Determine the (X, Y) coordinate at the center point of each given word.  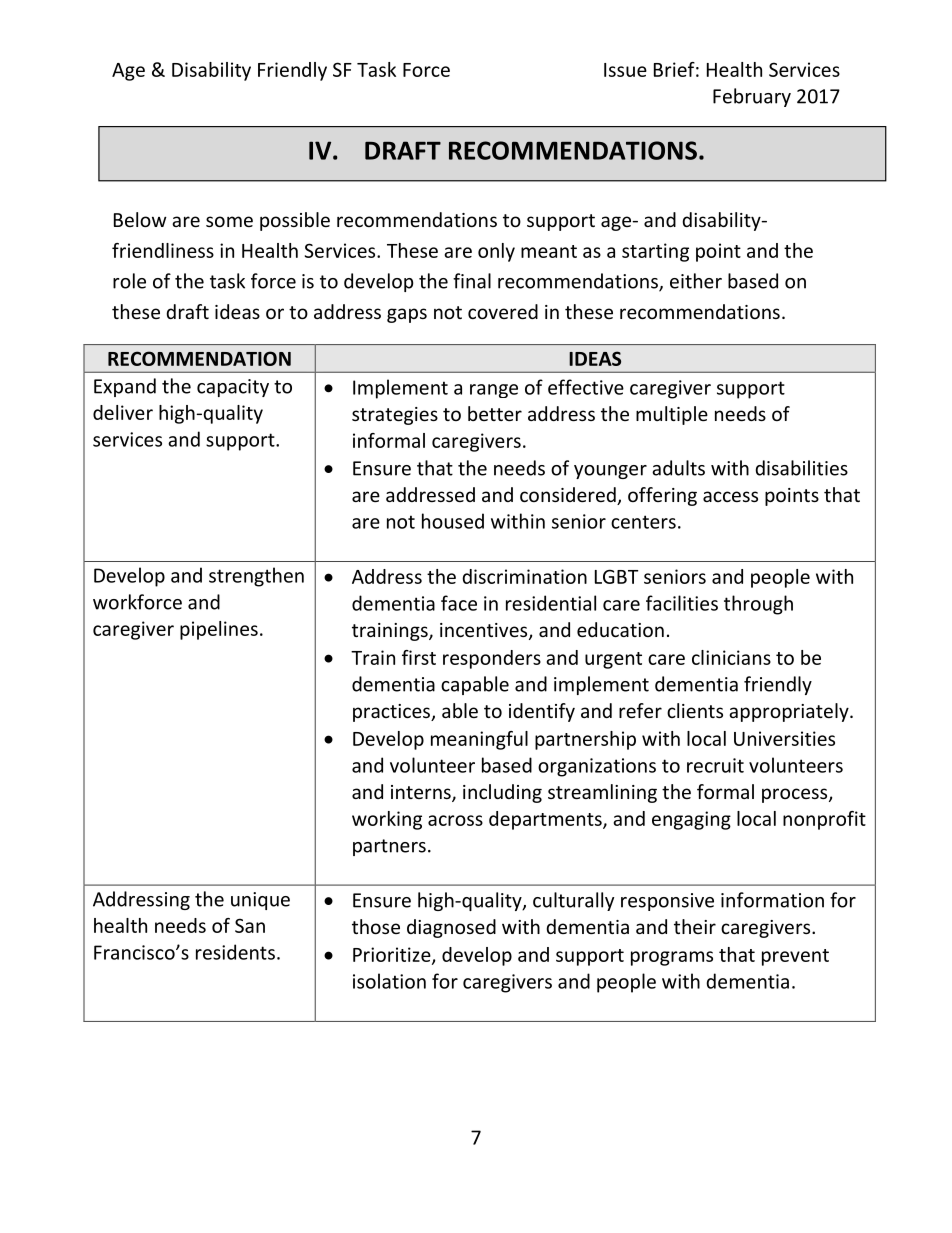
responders (492, 659)
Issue (625, 70)
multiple (672, 415)
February (752, 97)
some (229, 221)
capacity (233, 388)
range (494, 391)
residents (235, 952)
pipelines (219, 630)
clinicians (731, 657)
